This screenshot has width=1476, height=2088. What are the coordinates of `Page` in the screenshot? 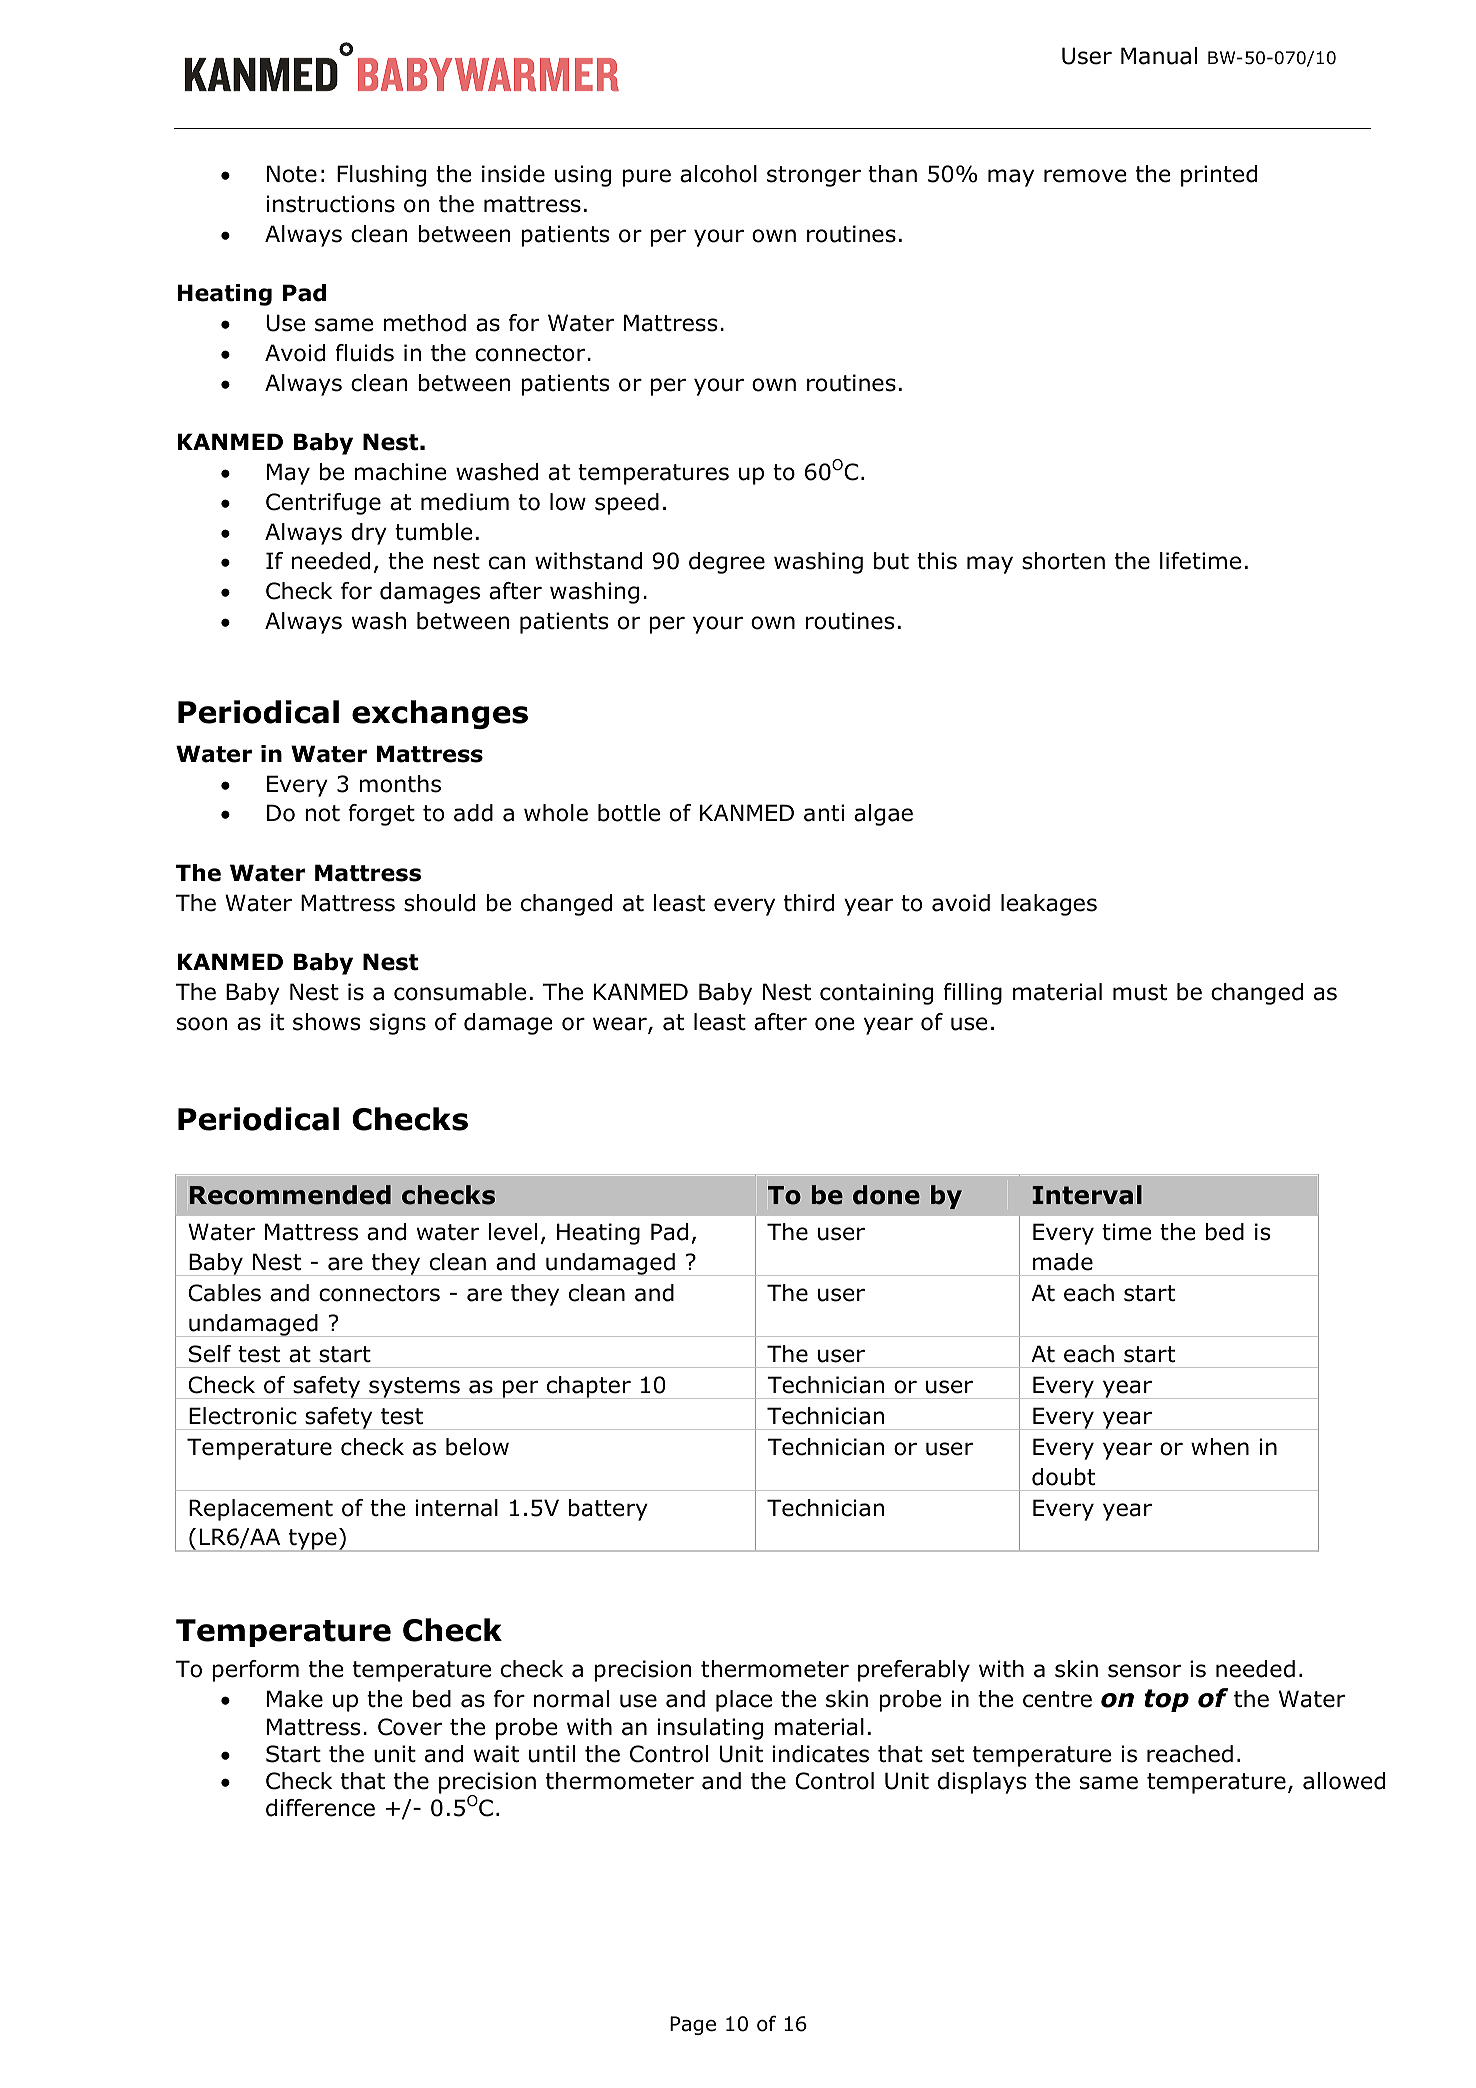 It's located at (693, 2025).
